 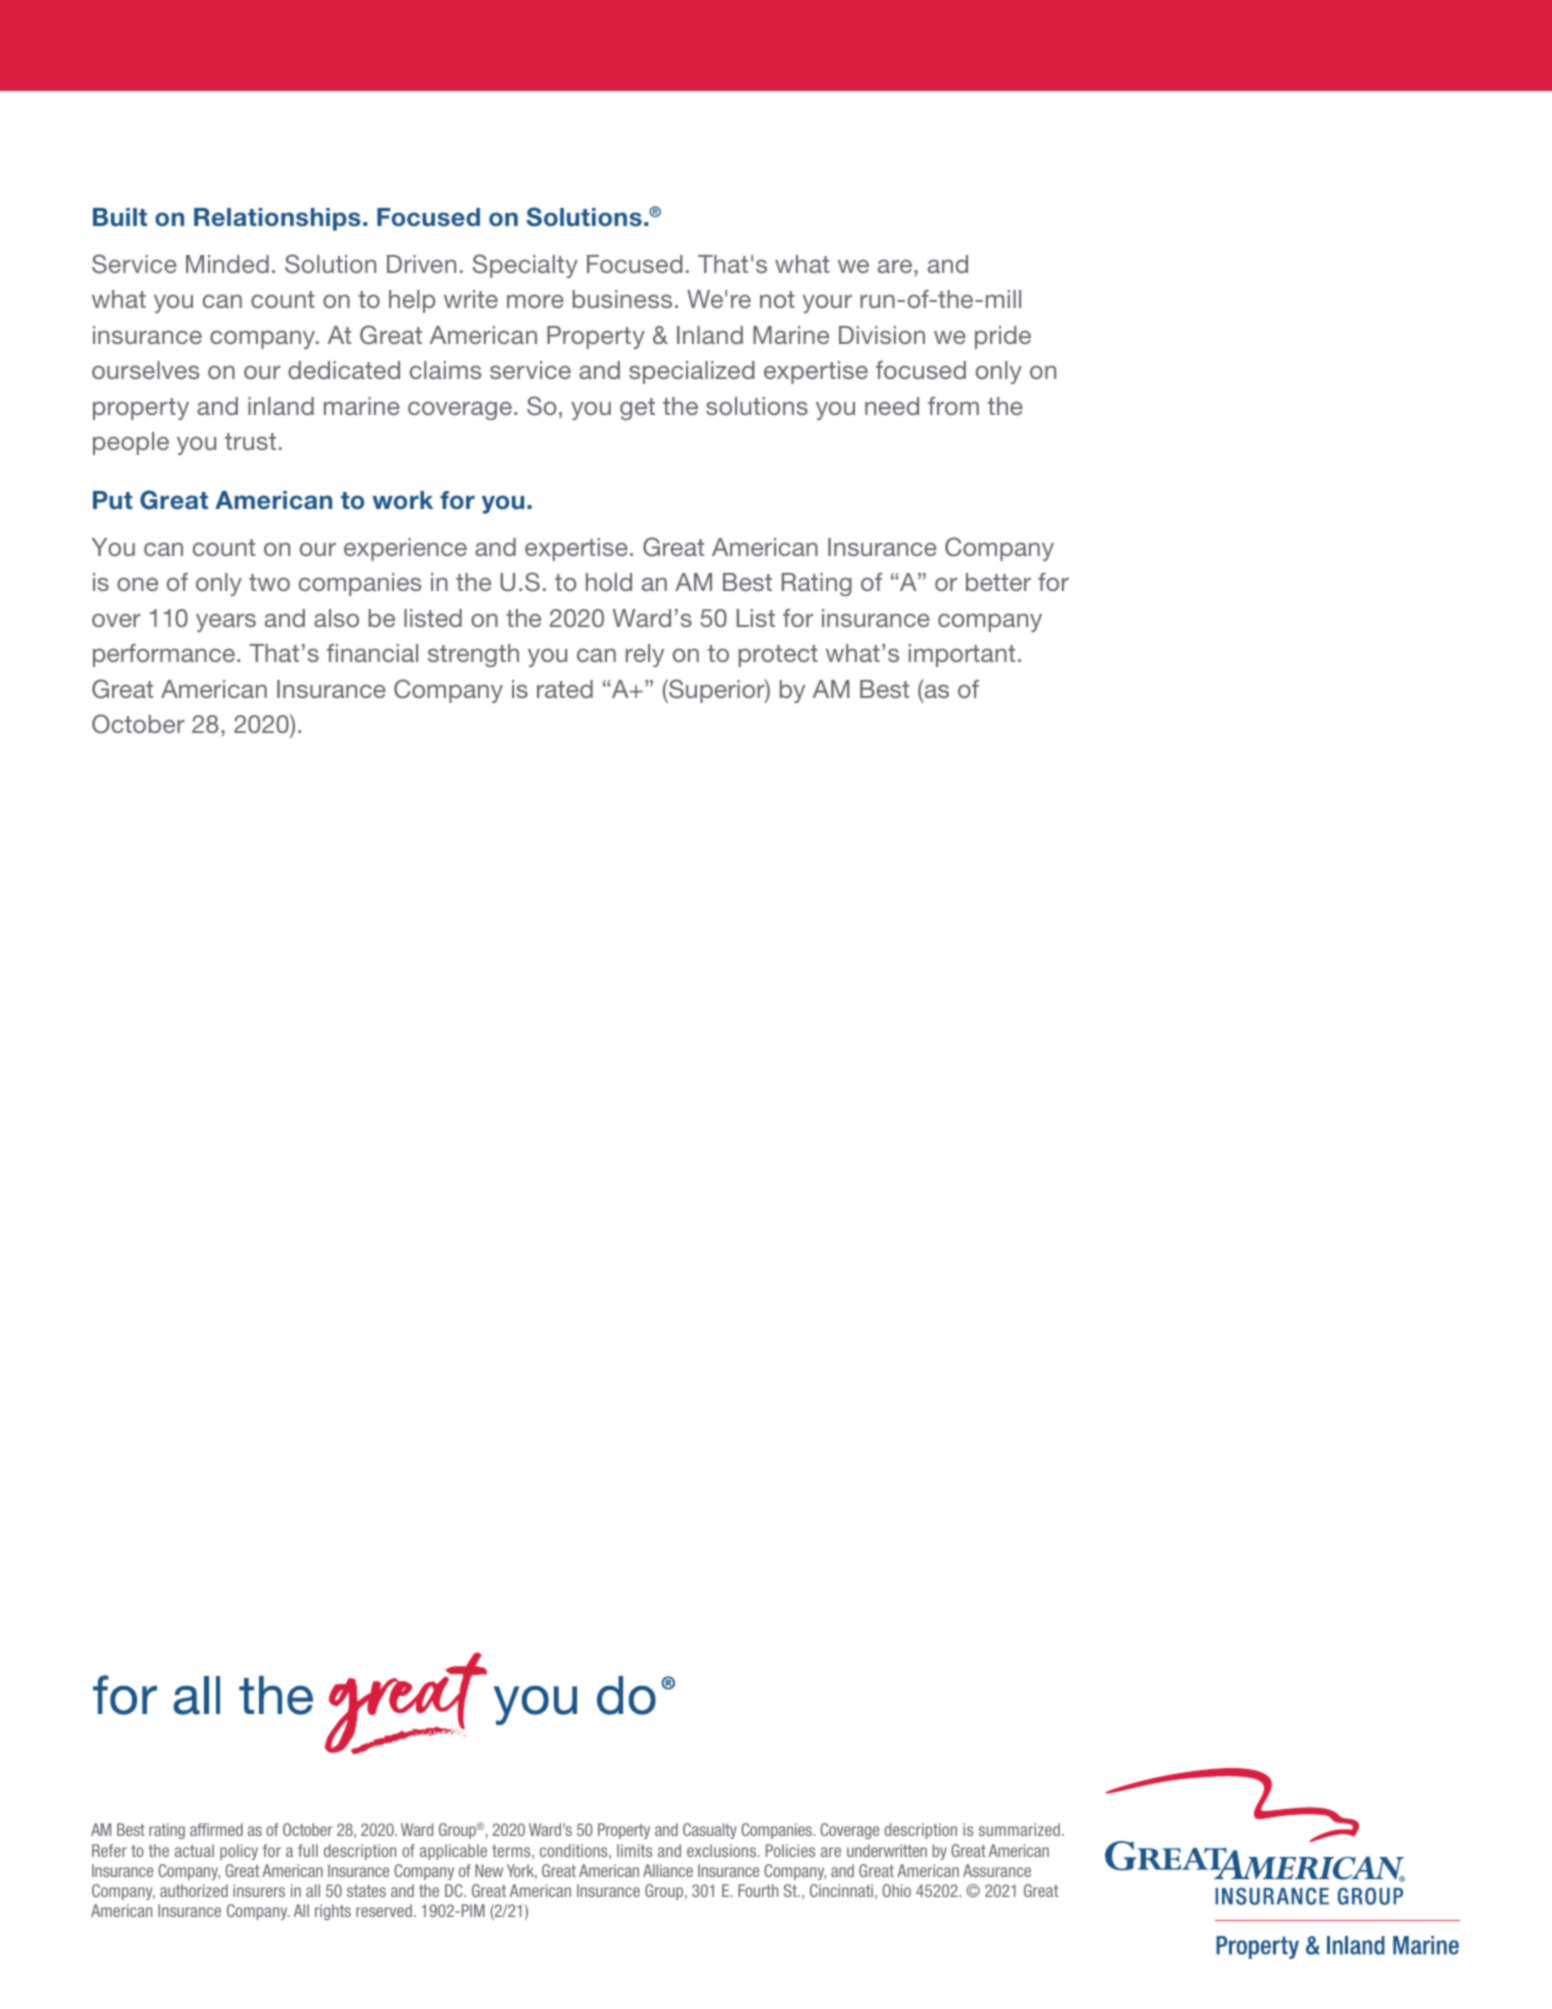 What do you see at coordinates (778, 656) in the image?
I see `protect` at bounding box center [778, 656].
